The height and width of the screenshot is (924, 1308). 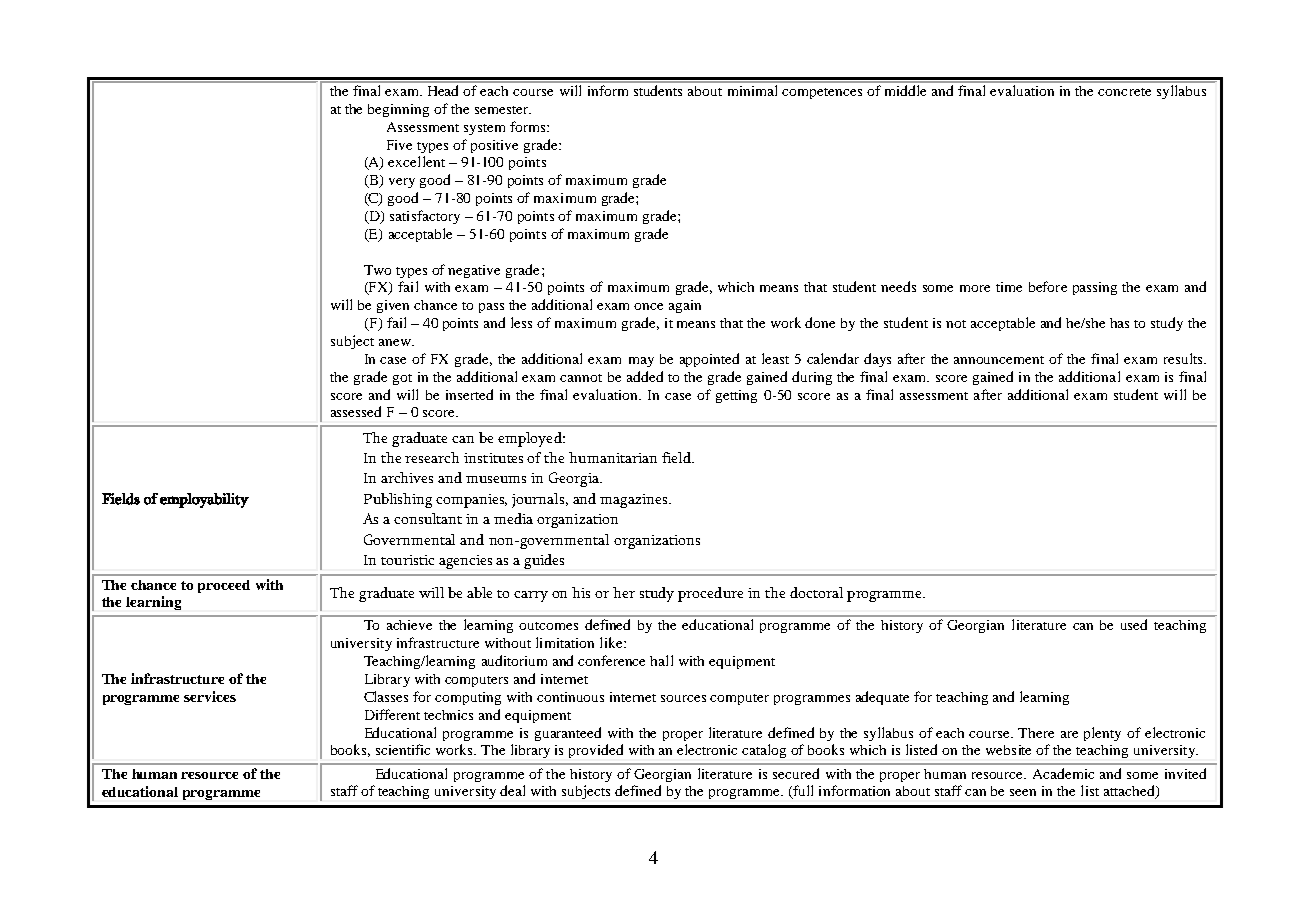 I want to click on Academic, so click(x=1063, y=773).
